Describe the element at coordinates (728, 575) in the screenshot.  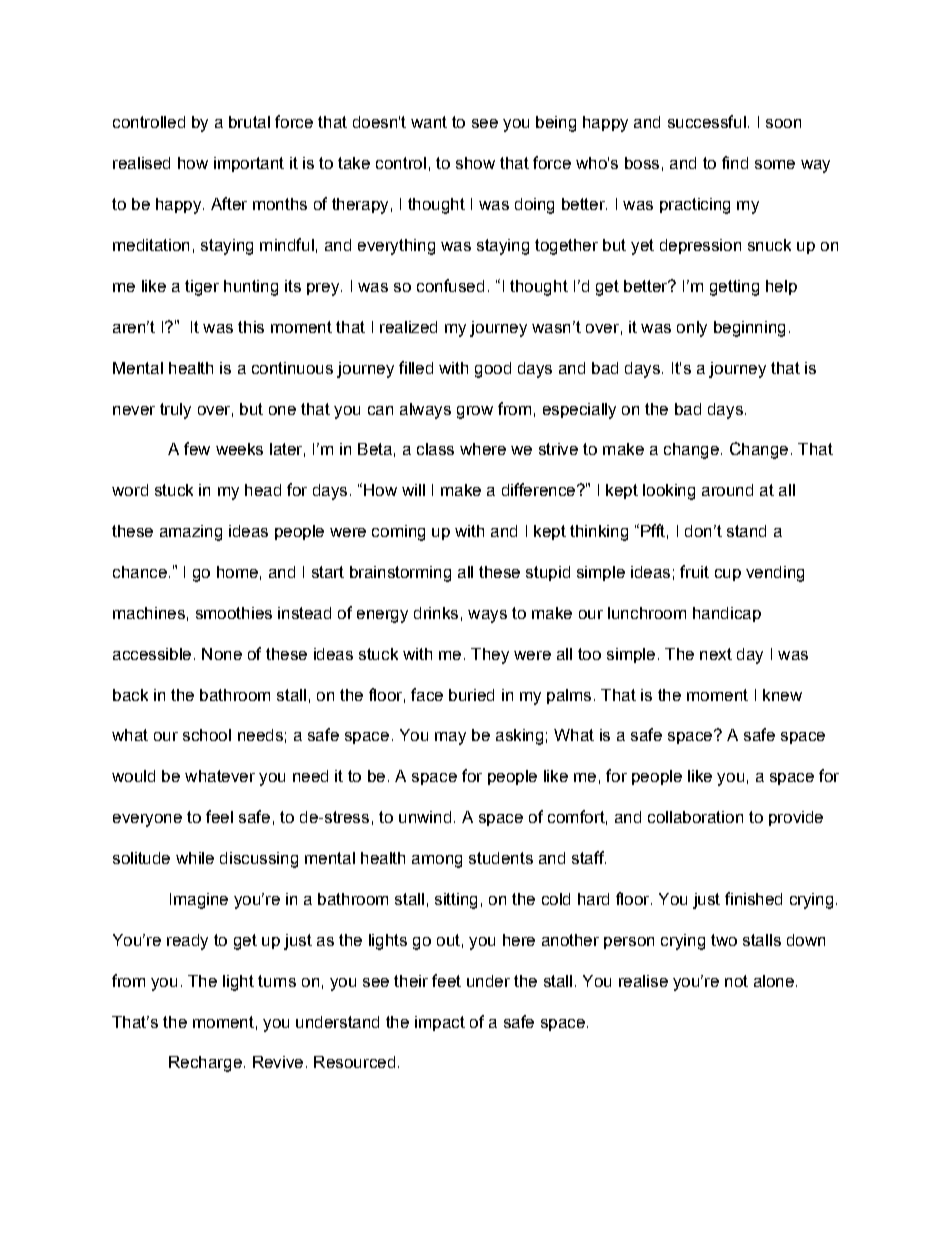
I see `cup` at that location.
